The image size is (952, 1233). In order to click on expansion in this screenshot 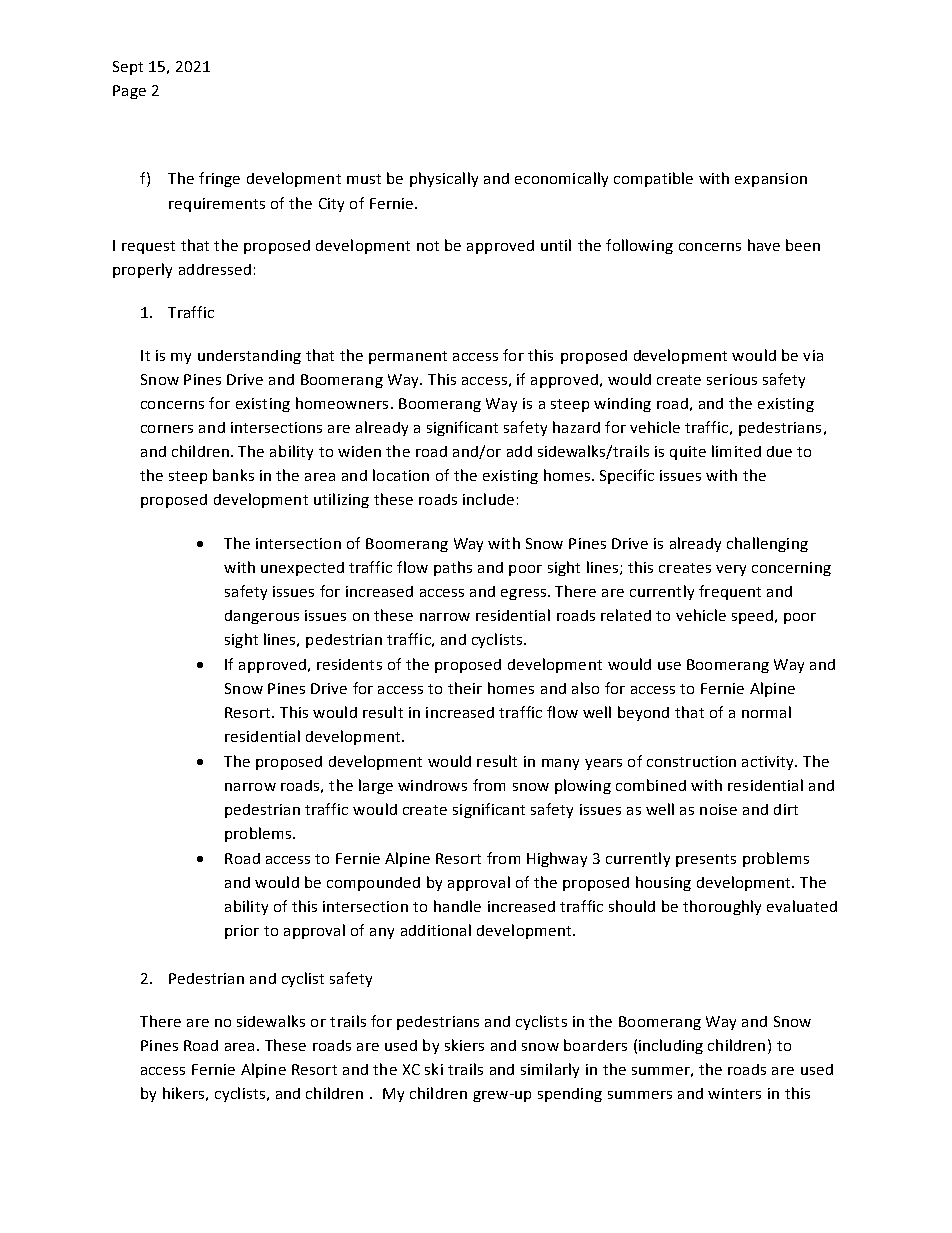, I will do `click(771, 180)`.
